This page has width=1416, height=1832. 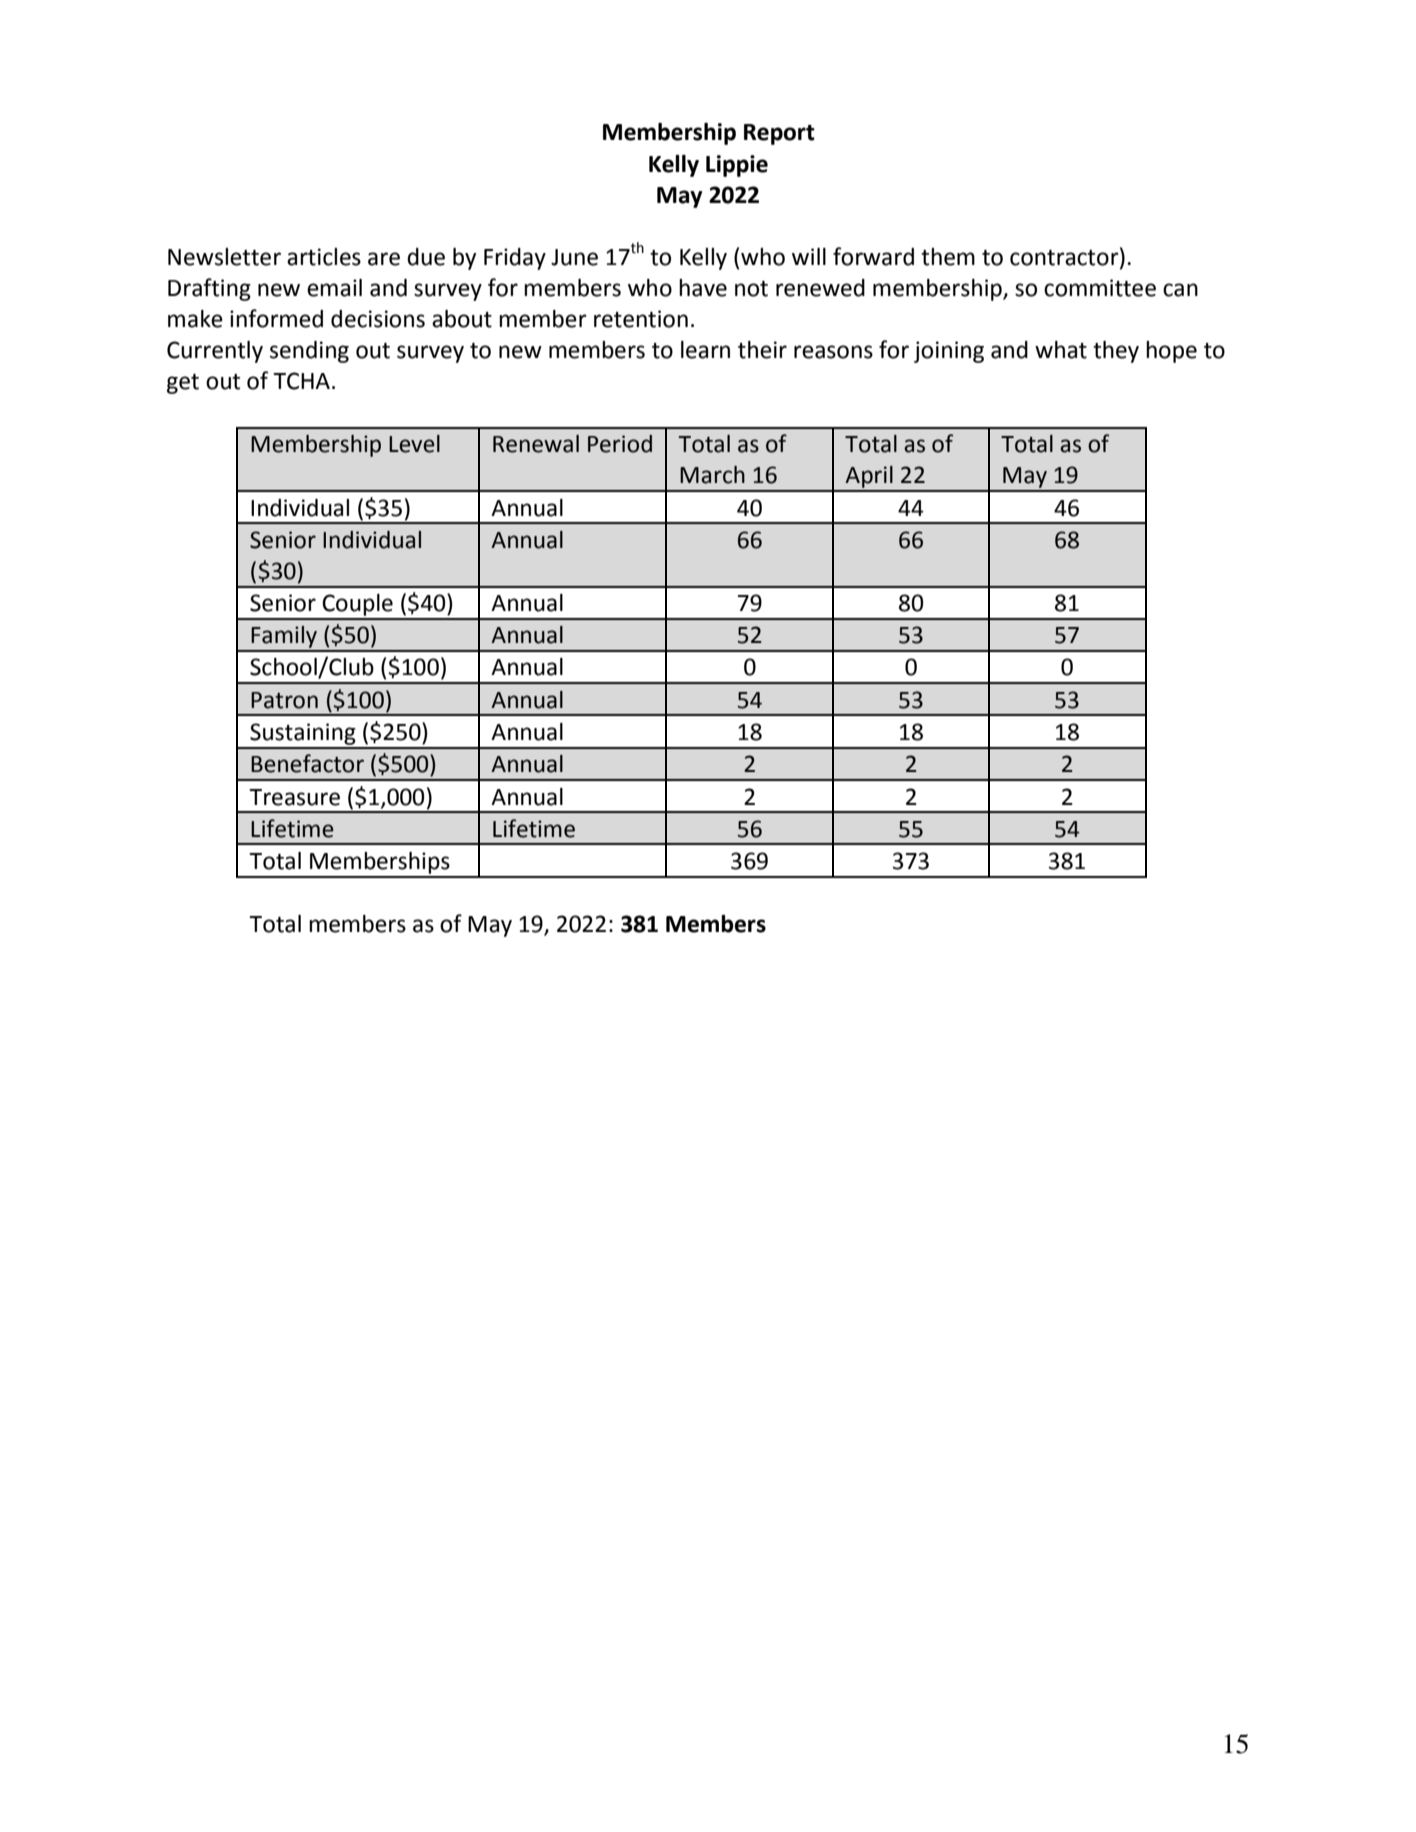 What do you see at coordinates (1116, 352) in the page?
I see `they` at bounding box center [1116, 352].
